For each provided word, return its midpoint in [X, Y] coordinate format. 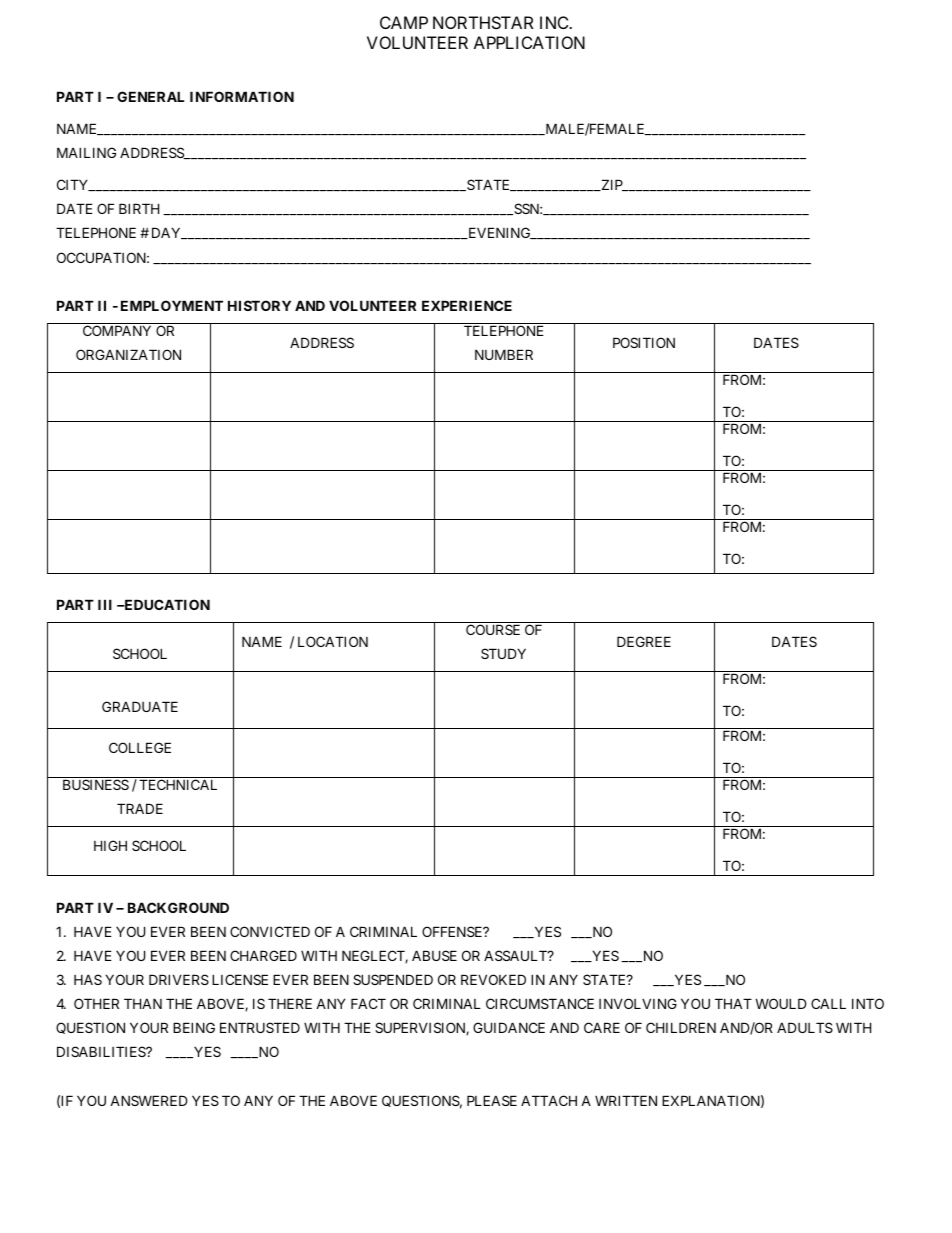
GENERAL [150, 96]
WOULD [781, 1003]
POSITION [644, 342]
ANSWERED [149, 1100]
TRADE [140, 808]
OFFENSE [453, 931]
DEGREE [644, 641]
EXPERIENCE [467, 305]
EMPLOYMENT [172, 305]
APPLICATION [529, 42]
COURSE [493, 629]
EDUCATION [166, 604]
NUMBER [504, 354]
